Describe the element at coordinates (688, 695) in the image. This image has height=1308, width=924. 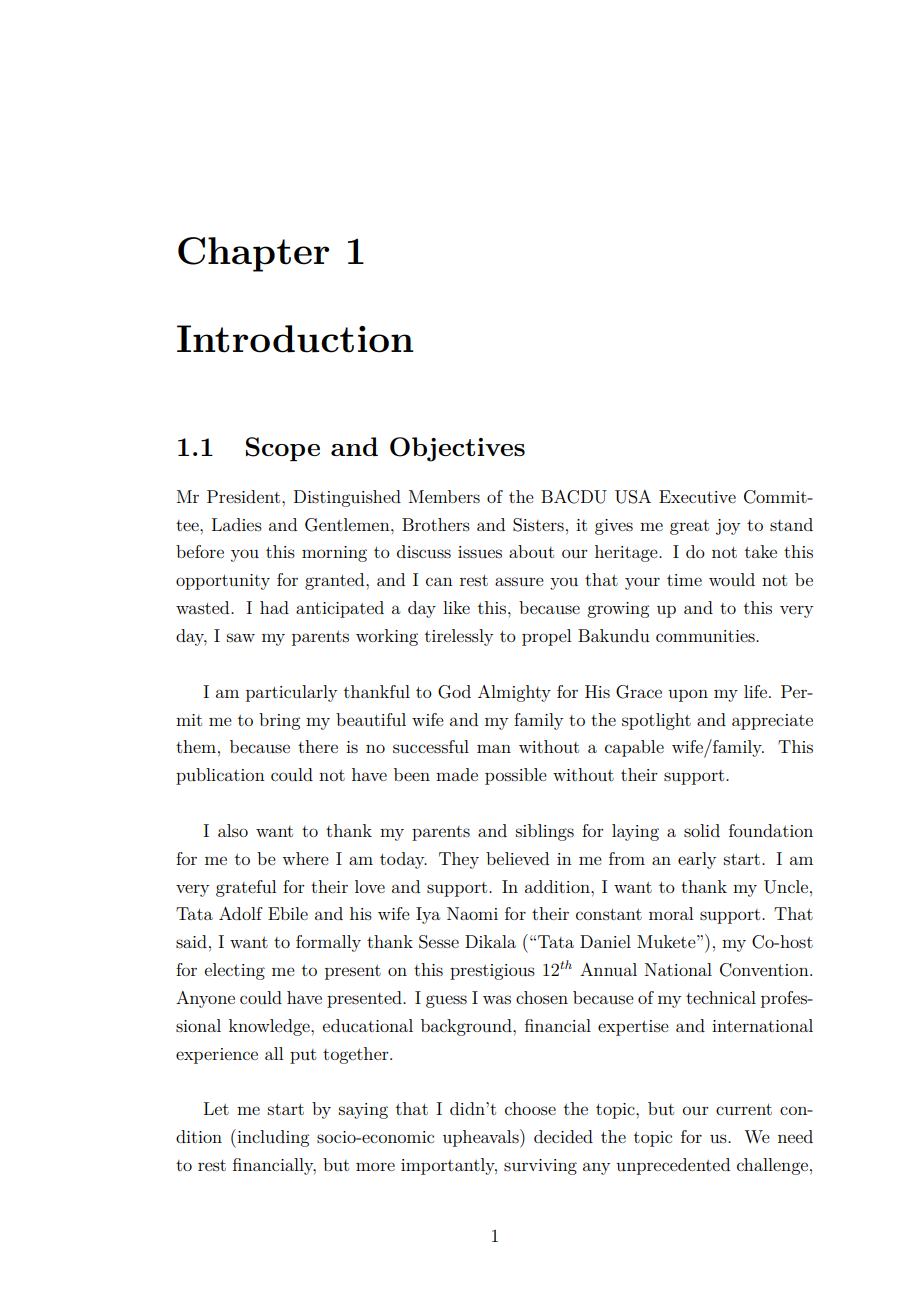
I see `upon` at that location.
